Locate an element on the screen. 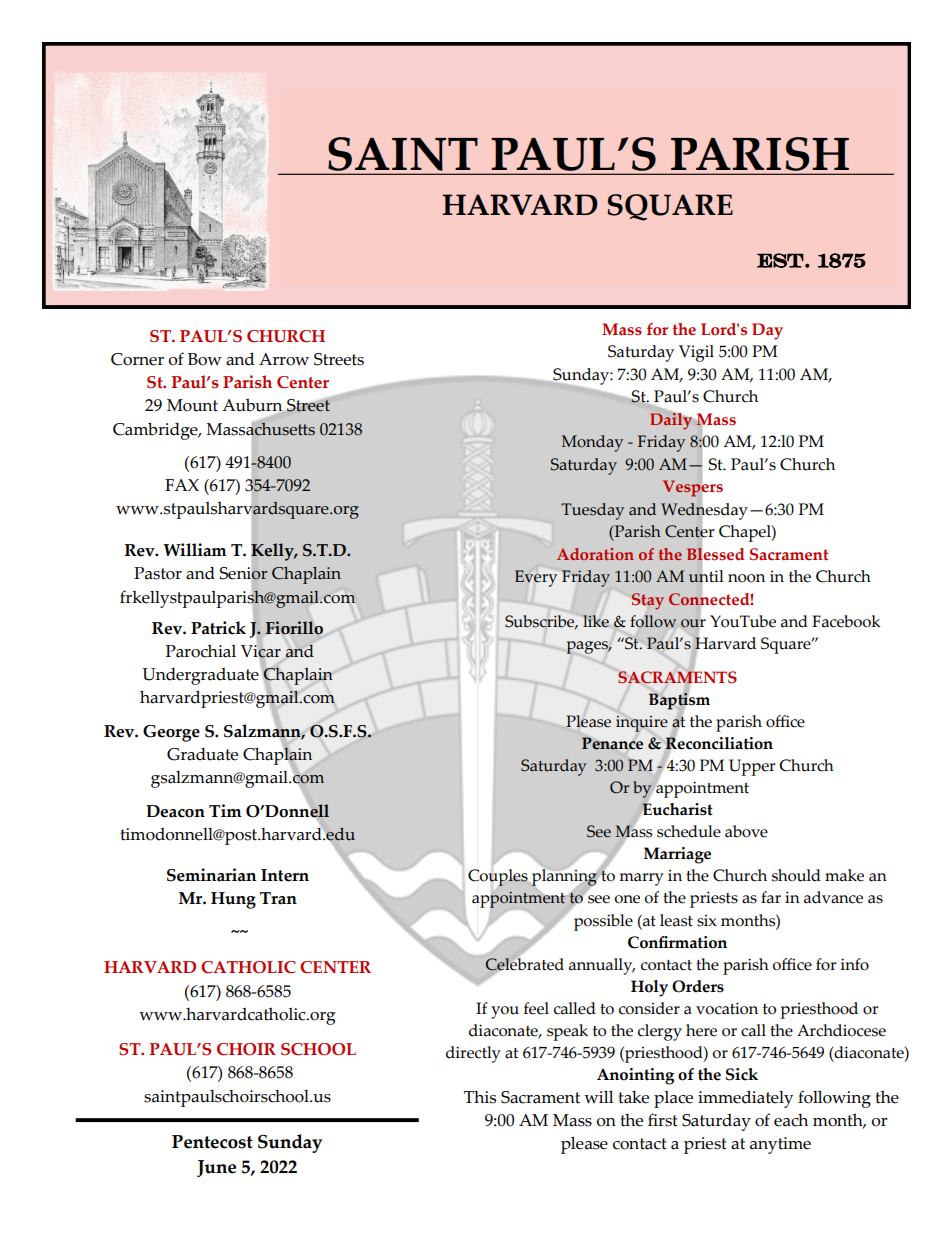  anytime is located at coordinates (780, 1145).
